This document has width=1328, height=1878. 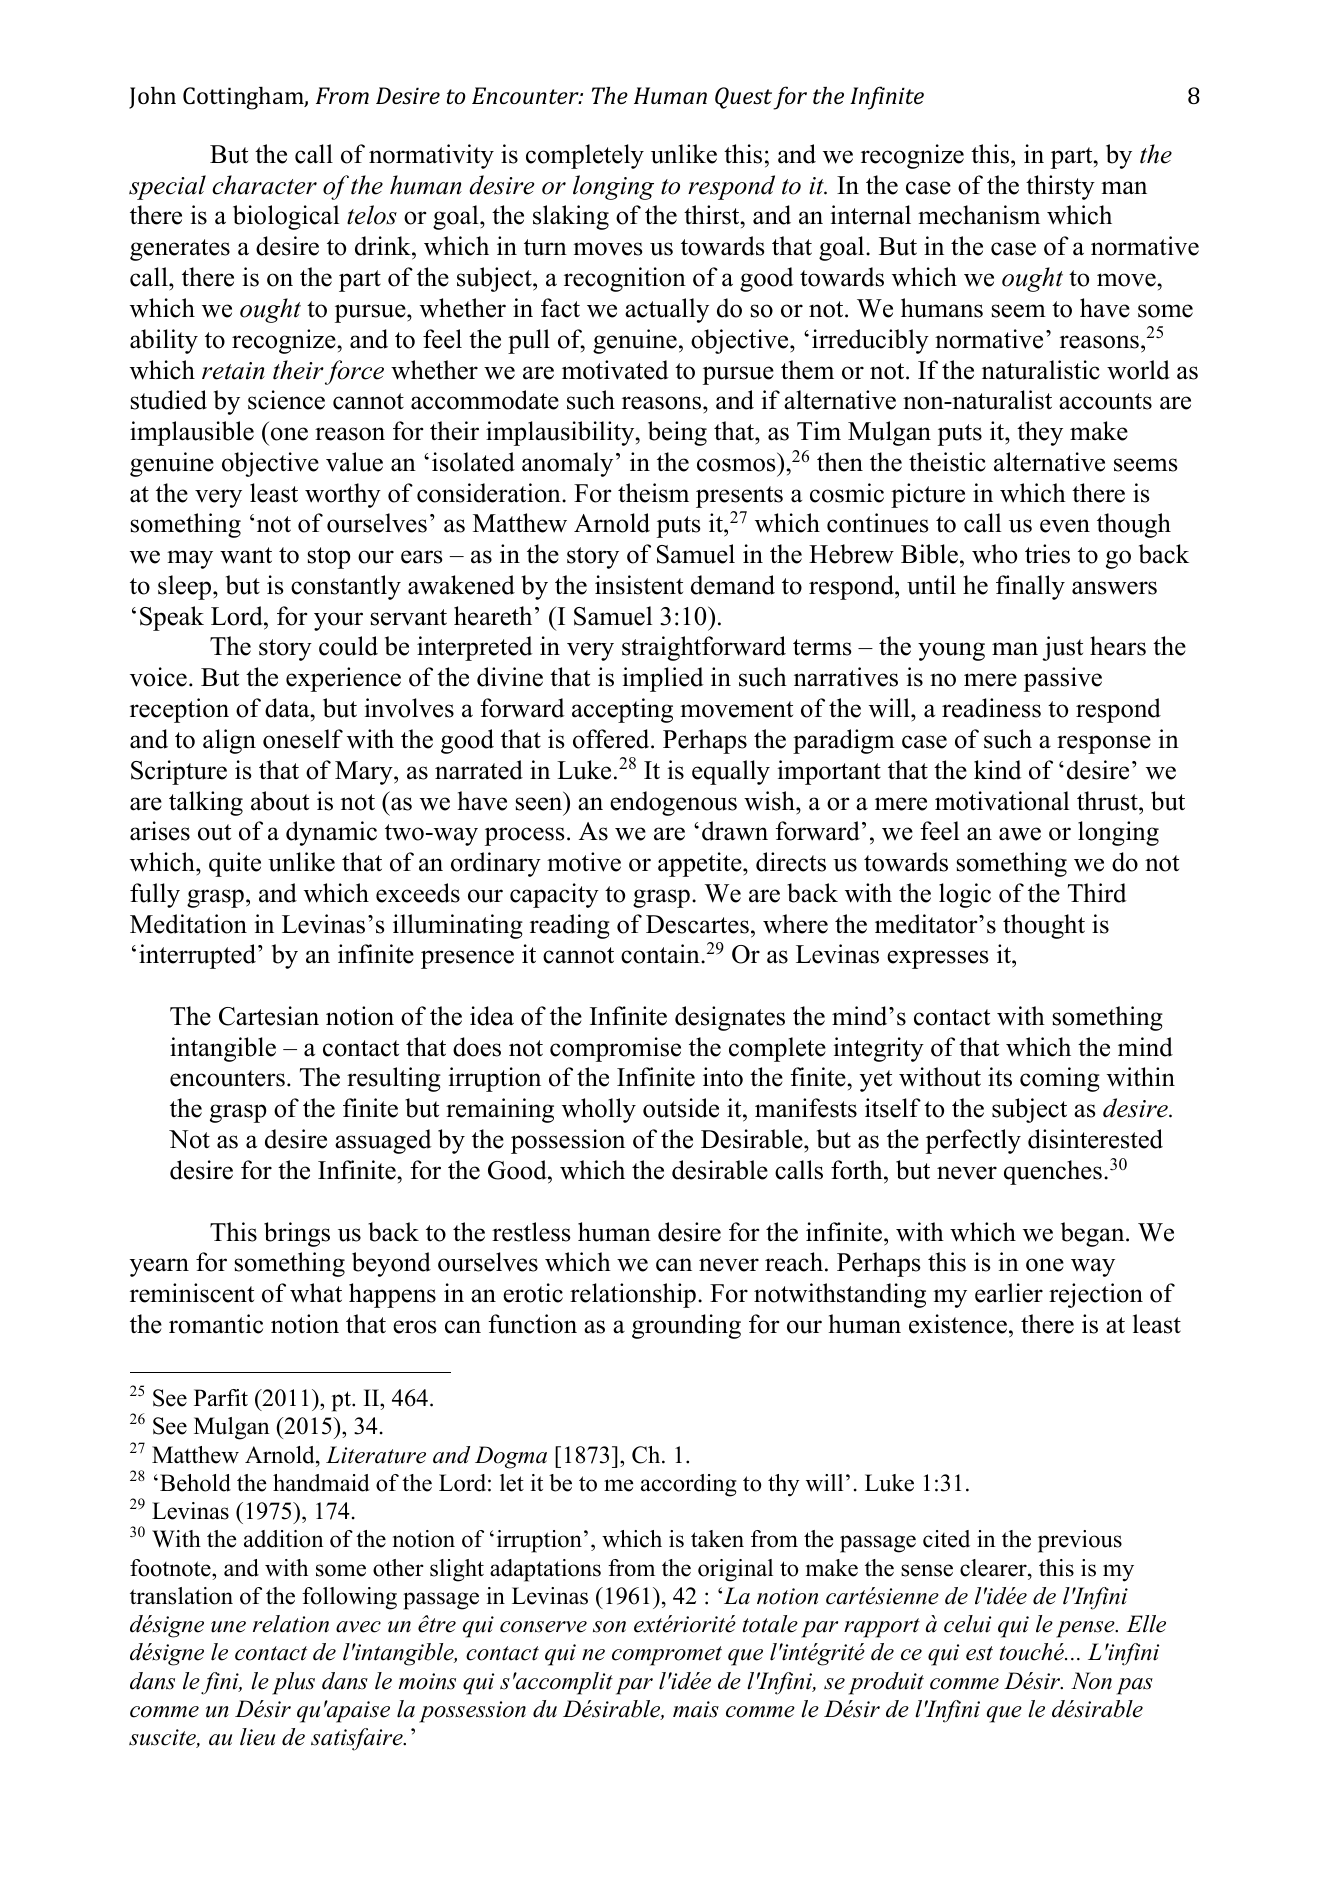 I want to click on science, so click(x=286, y=400).
